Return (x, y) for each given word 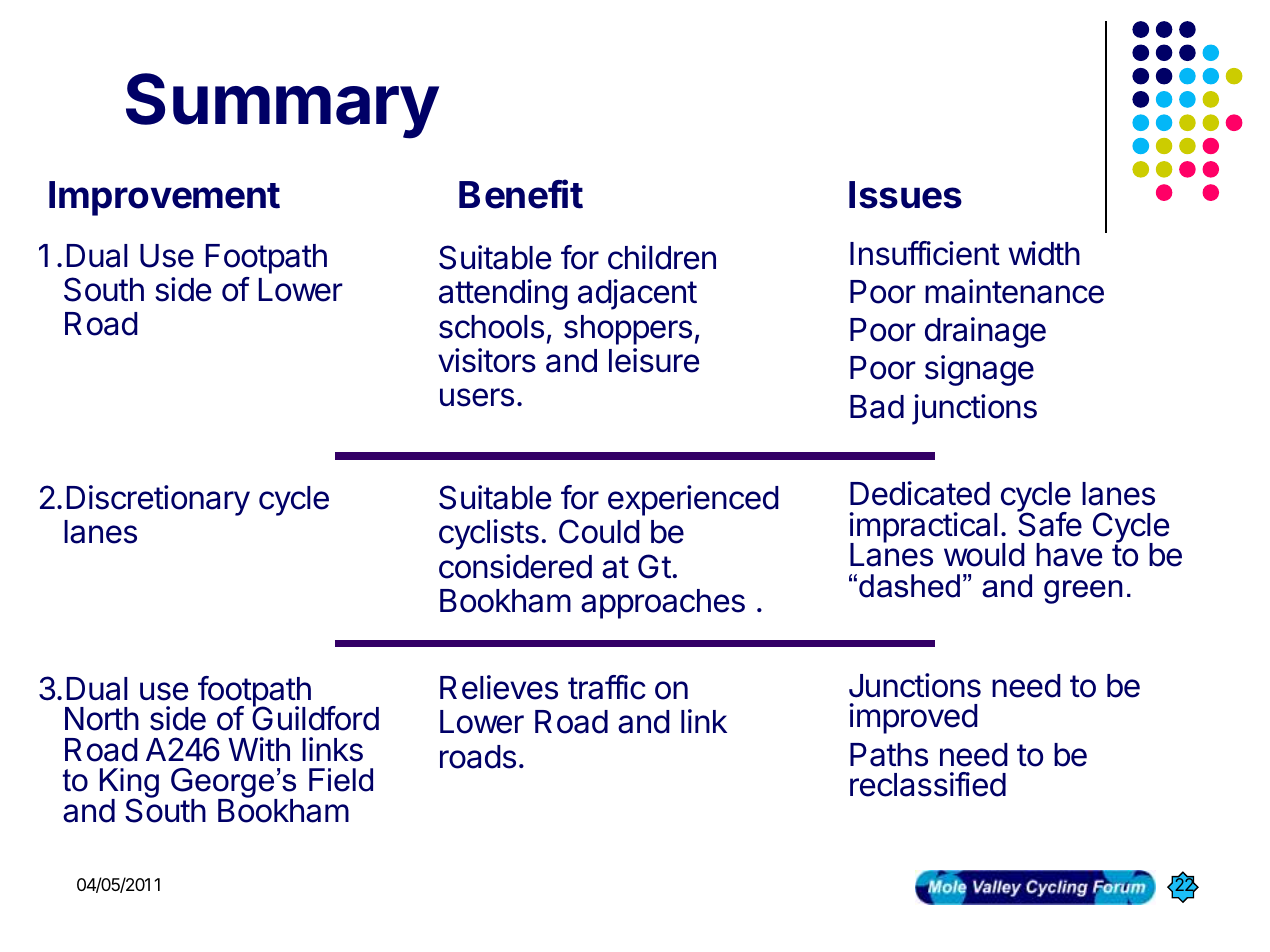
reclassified (928, 784)
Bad (877, 407)
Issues (905, 195)
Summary (282, 106)
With (259, 749)
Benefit (521, 194)
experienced (693, 500)
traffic (607, 687)
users (477, 397)
